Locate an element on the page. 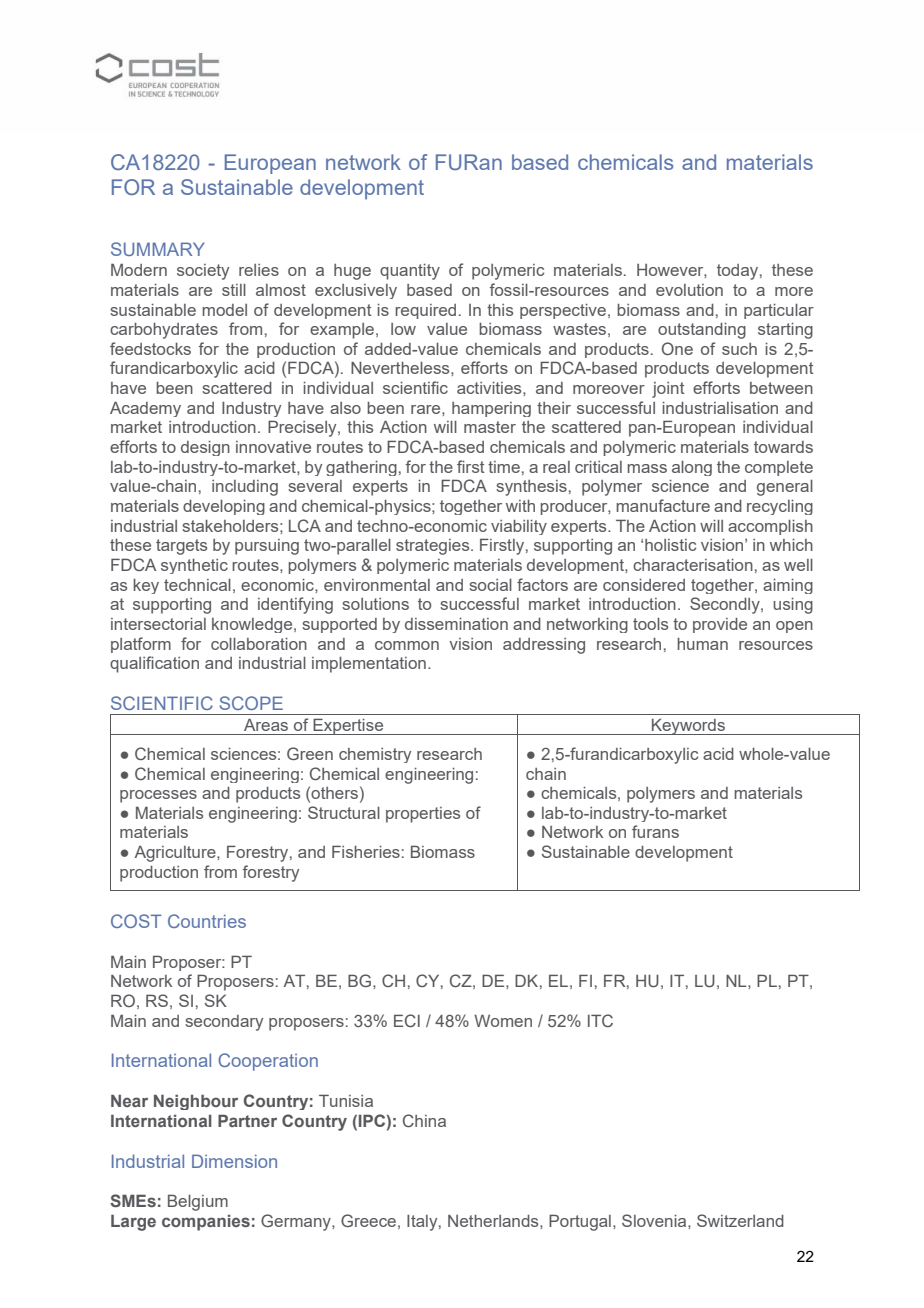 The width and height of the page is (924, 1308). quantity is located at coordinates (410, 272).
